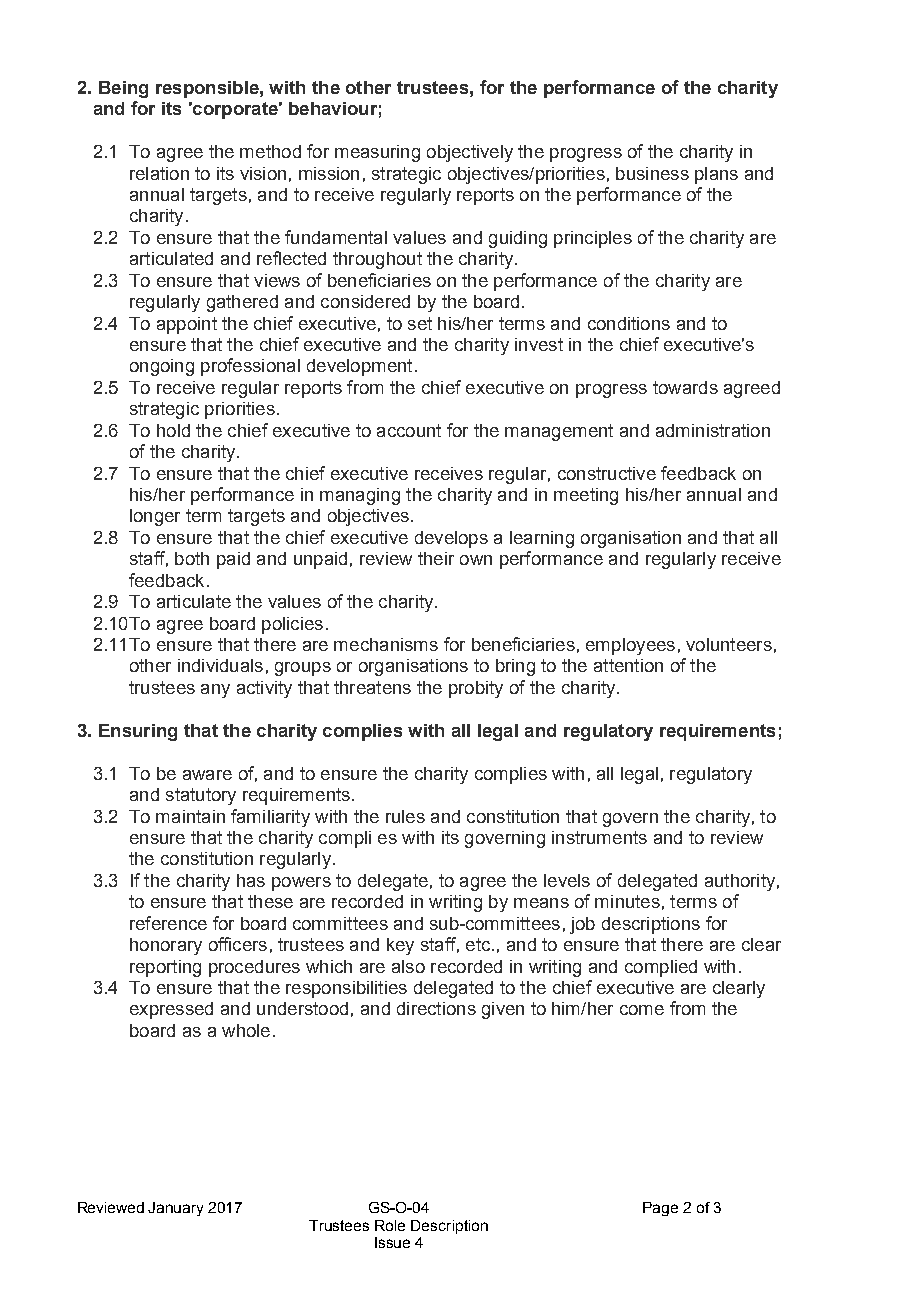 This screenshot has height=1308, width=924. Describe the element at coordinates (436, 1008) in the screenshot. I see `directions` at that location.
